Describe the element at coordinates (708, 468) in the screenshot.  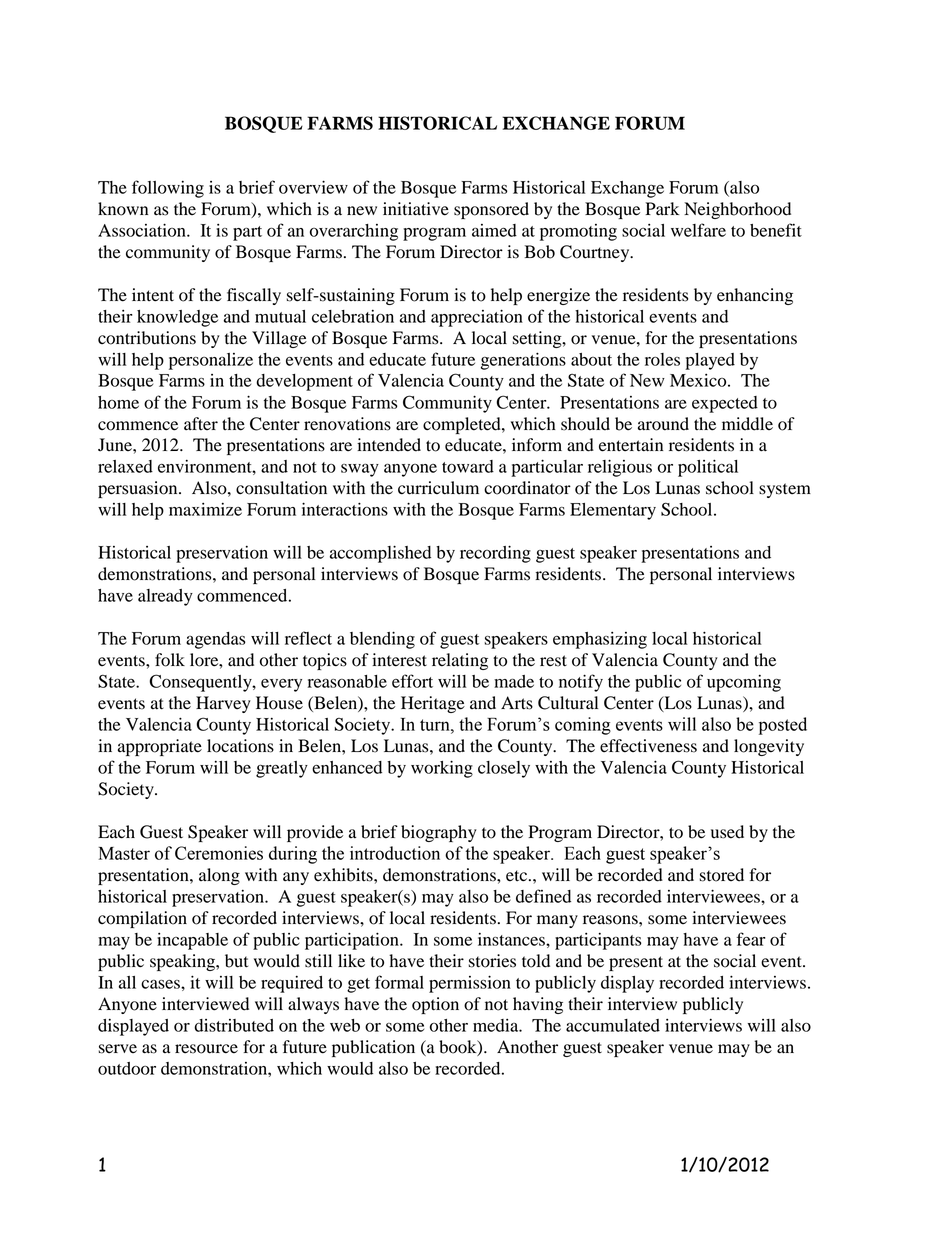
I see `political` at that location.
